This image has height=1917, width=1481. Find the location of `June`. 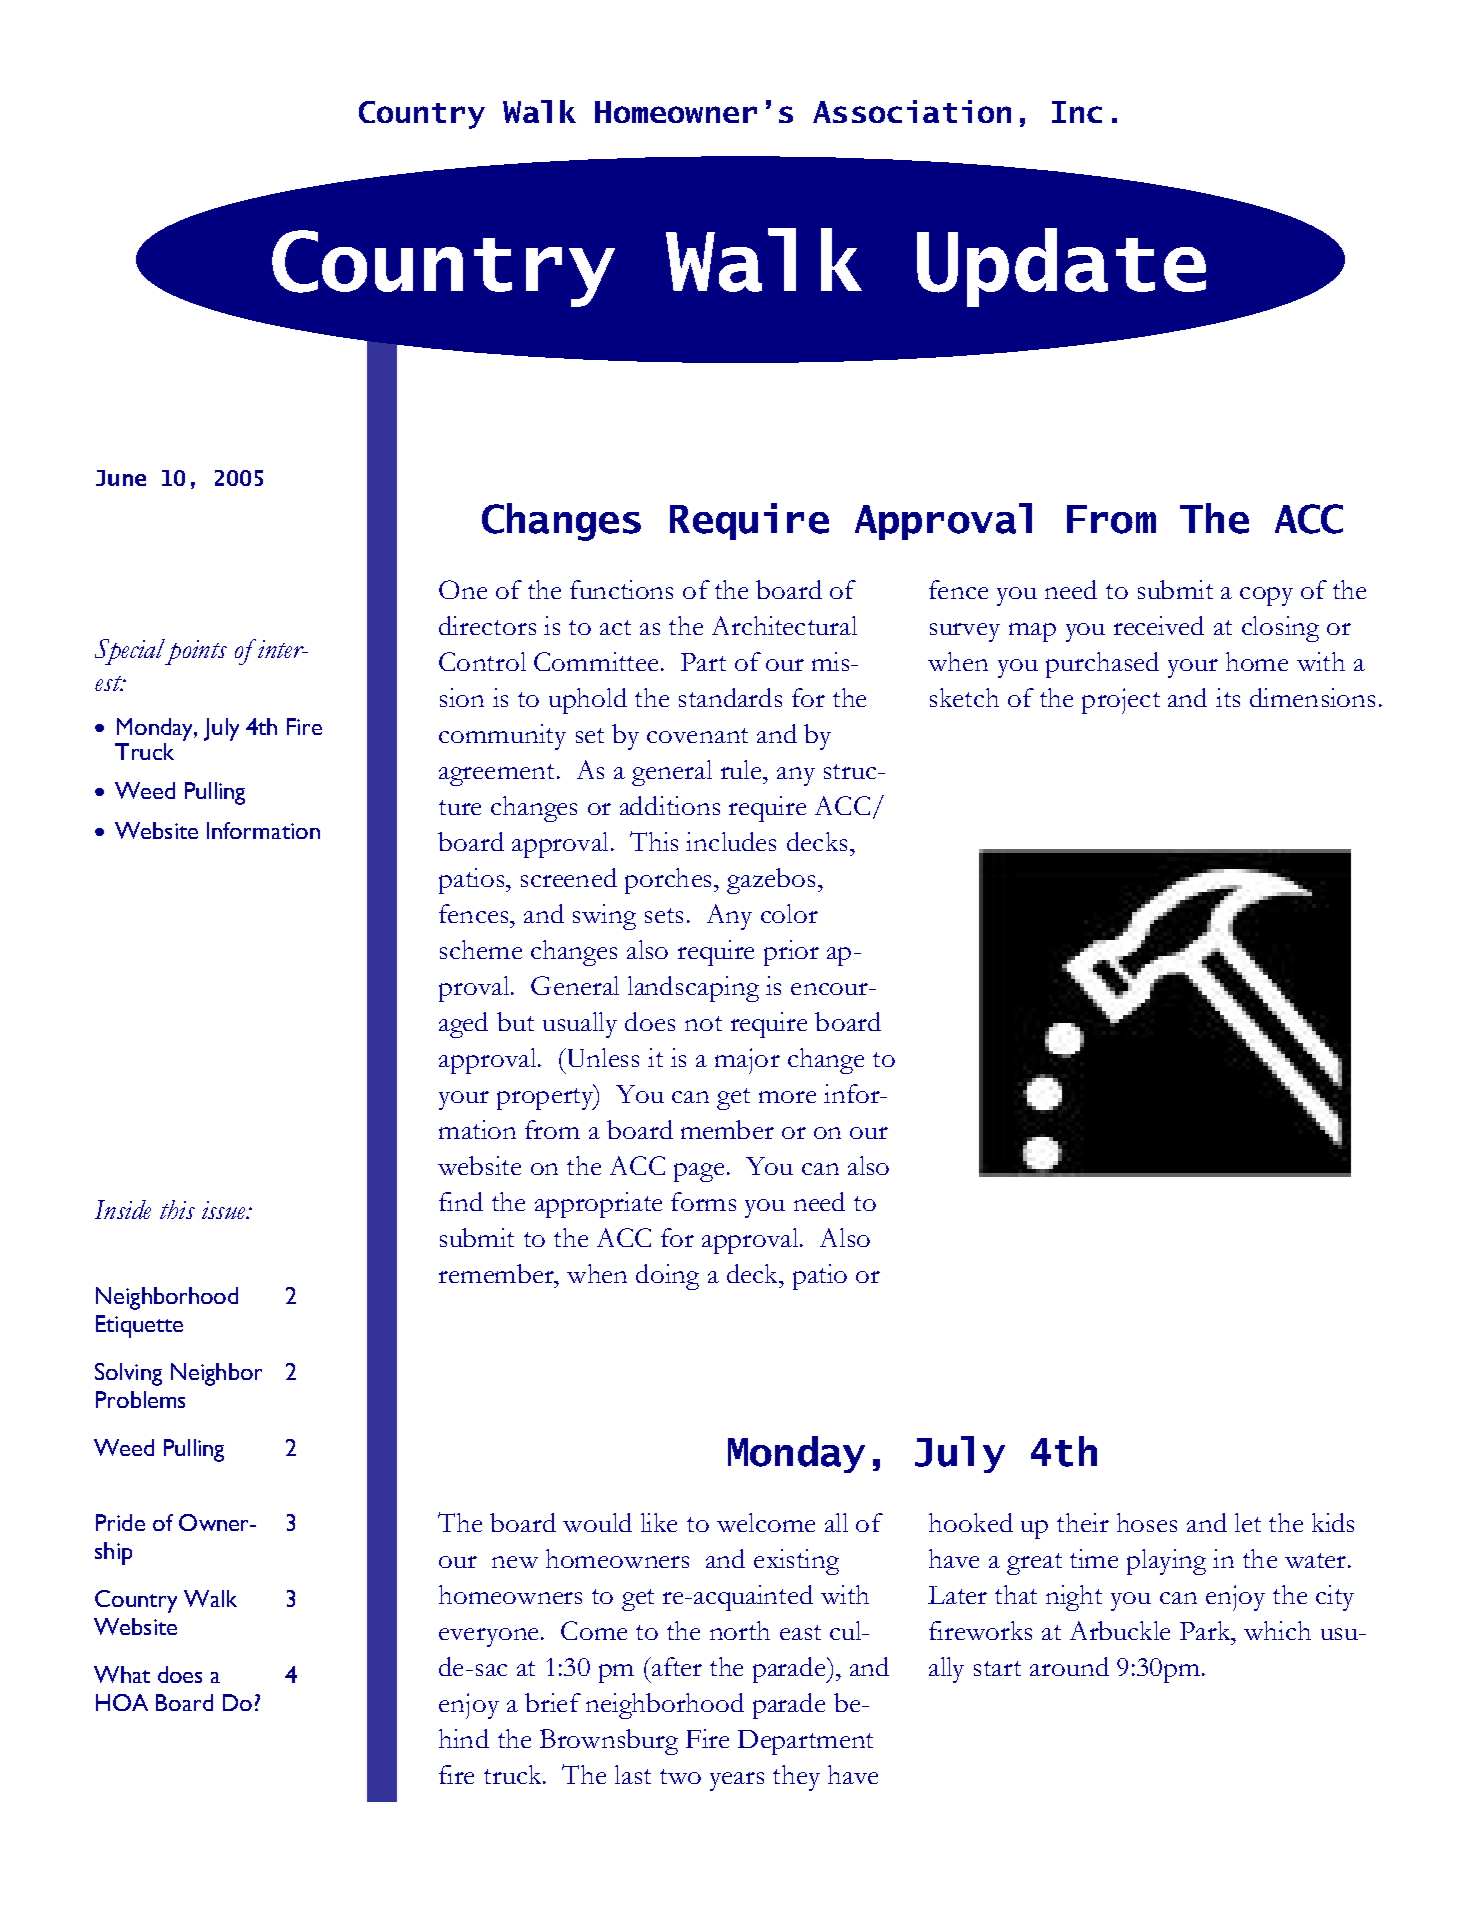

June is located at coordinates (121, 478).
